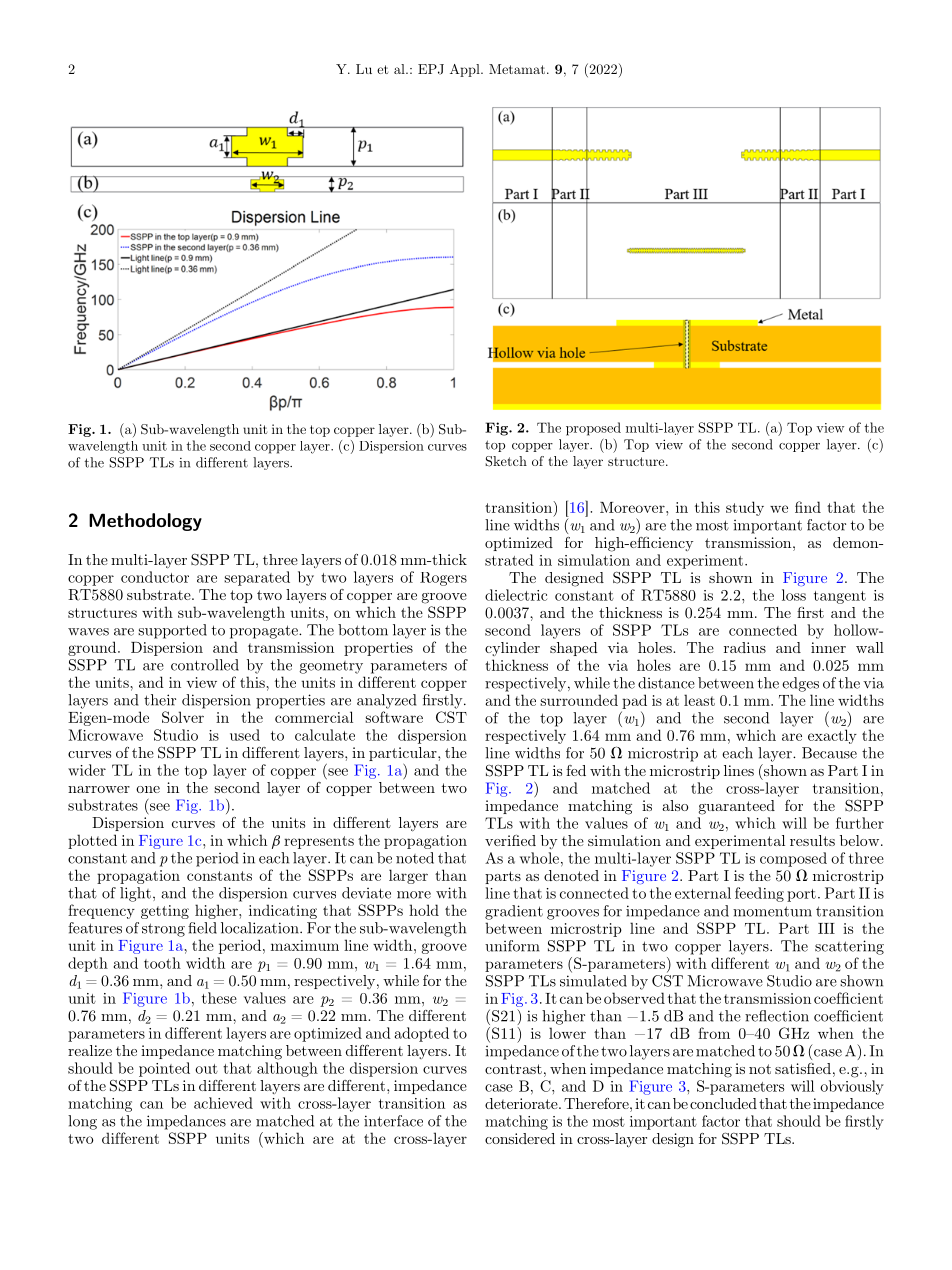 The height and width of the screenshot is (1270, 952). I want to click on loss, so click(794, 595).
